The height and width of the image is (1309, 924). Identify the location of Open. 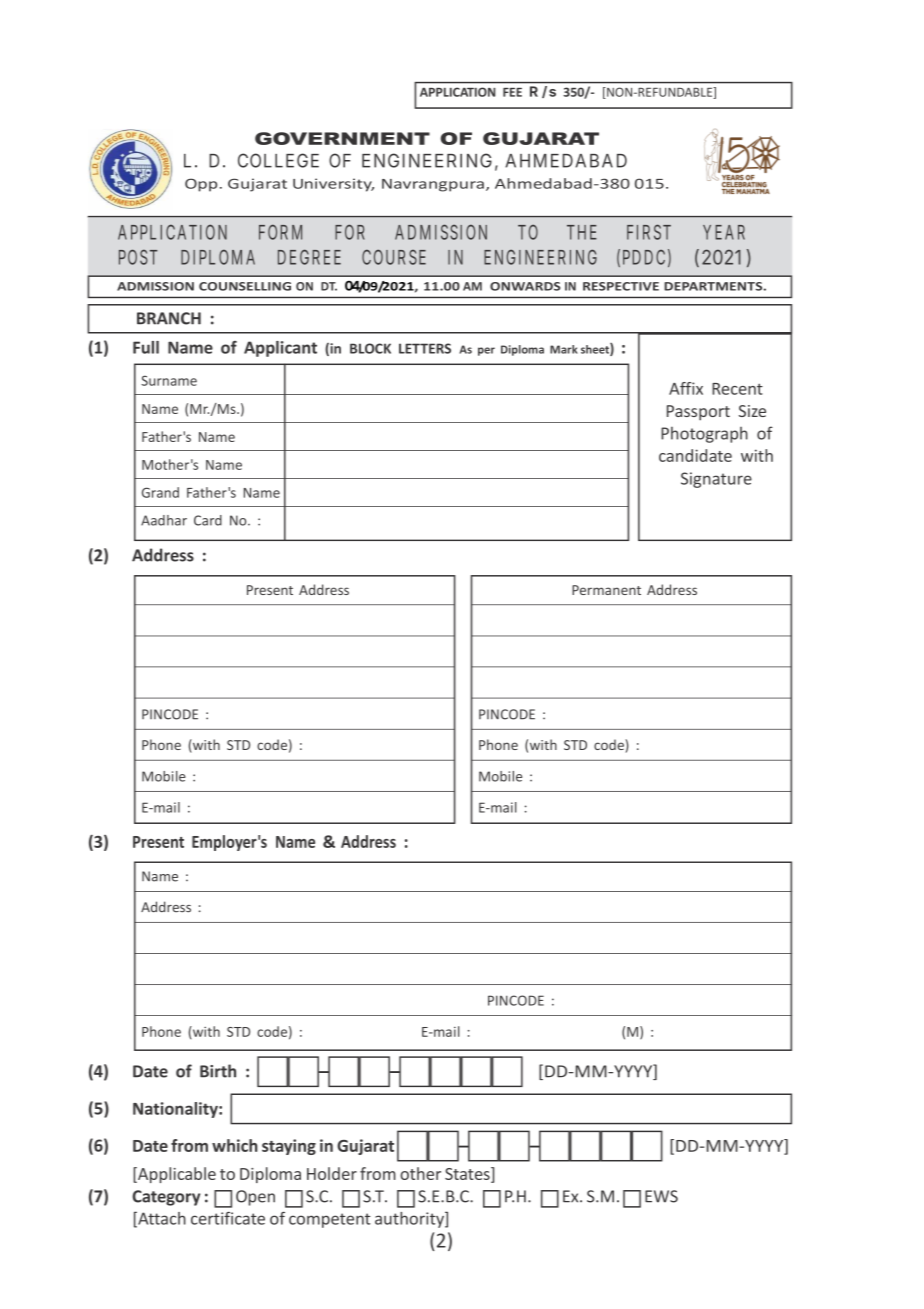
(255, 1198).
